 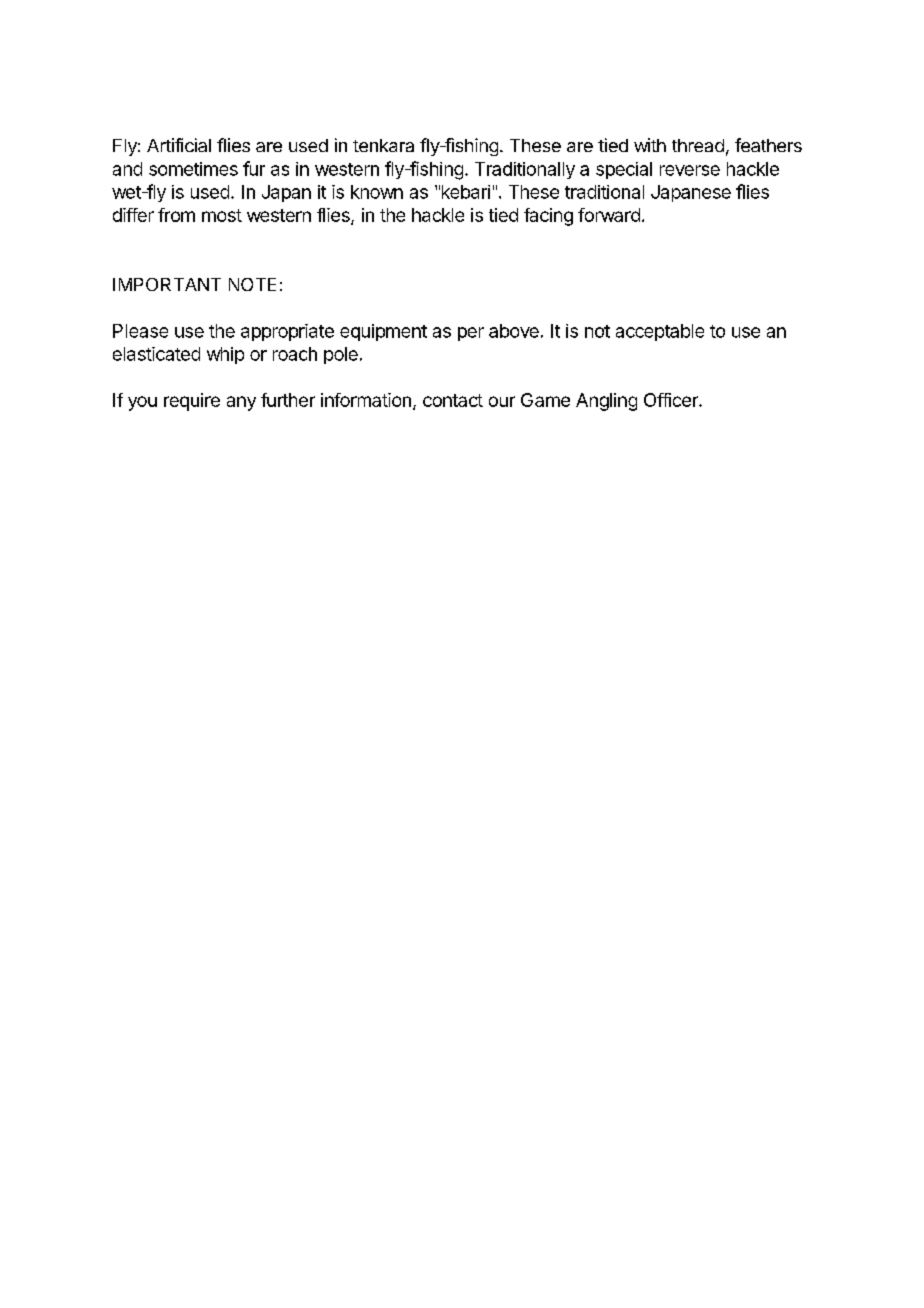 What do you see at coordinates (548, 217) in the screenshot?
I see `facing` at bounding box center [548, 217].
